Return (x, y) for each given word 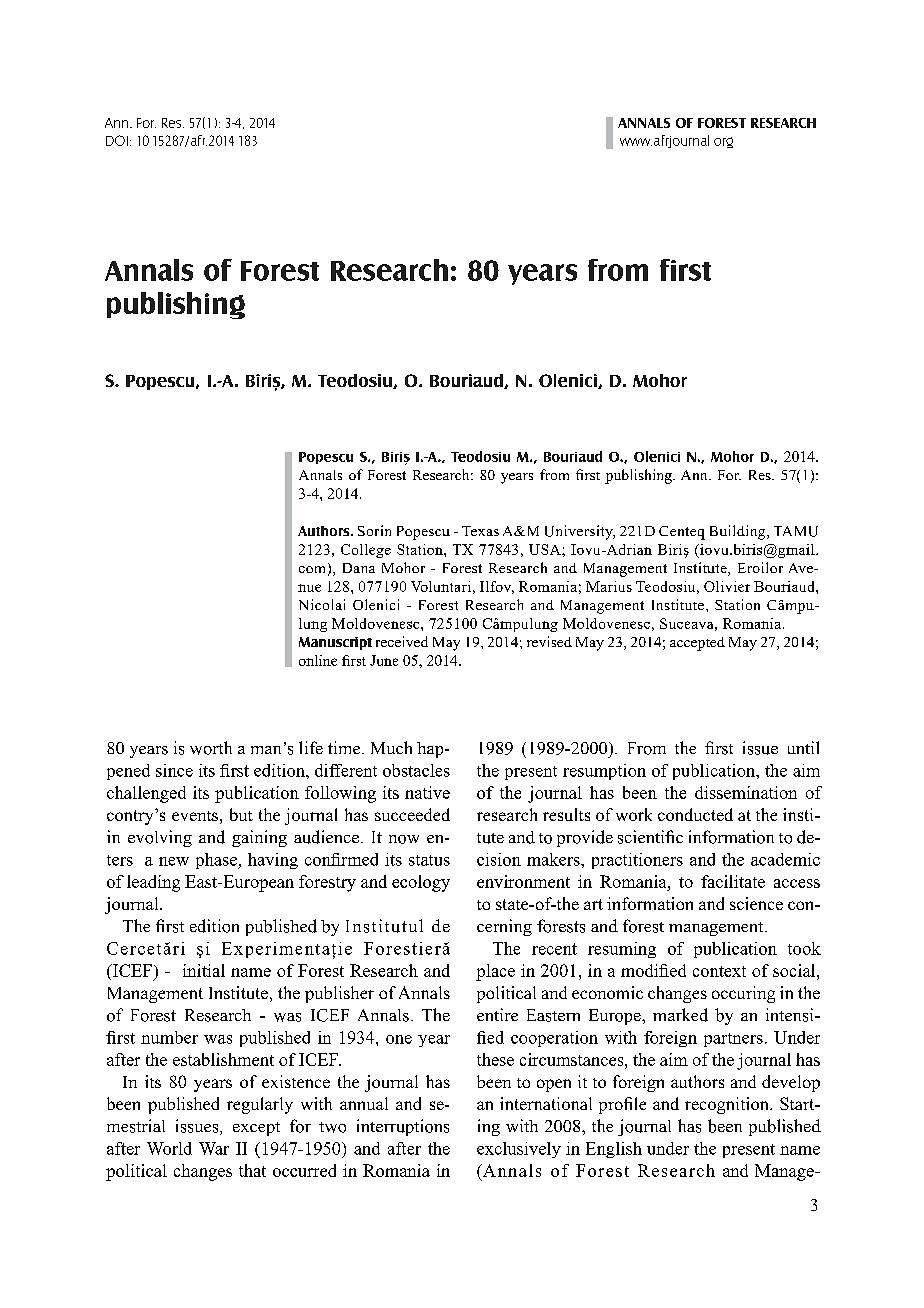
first (685, 270)
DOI (117, 140)
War (214, 1148)
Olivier (727, 586)
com (312, 569)
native (427, 792)
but (241, 814)
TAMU (796, 531)
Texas (480, 531)
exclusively (519, 1150)
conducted (695, 814)
